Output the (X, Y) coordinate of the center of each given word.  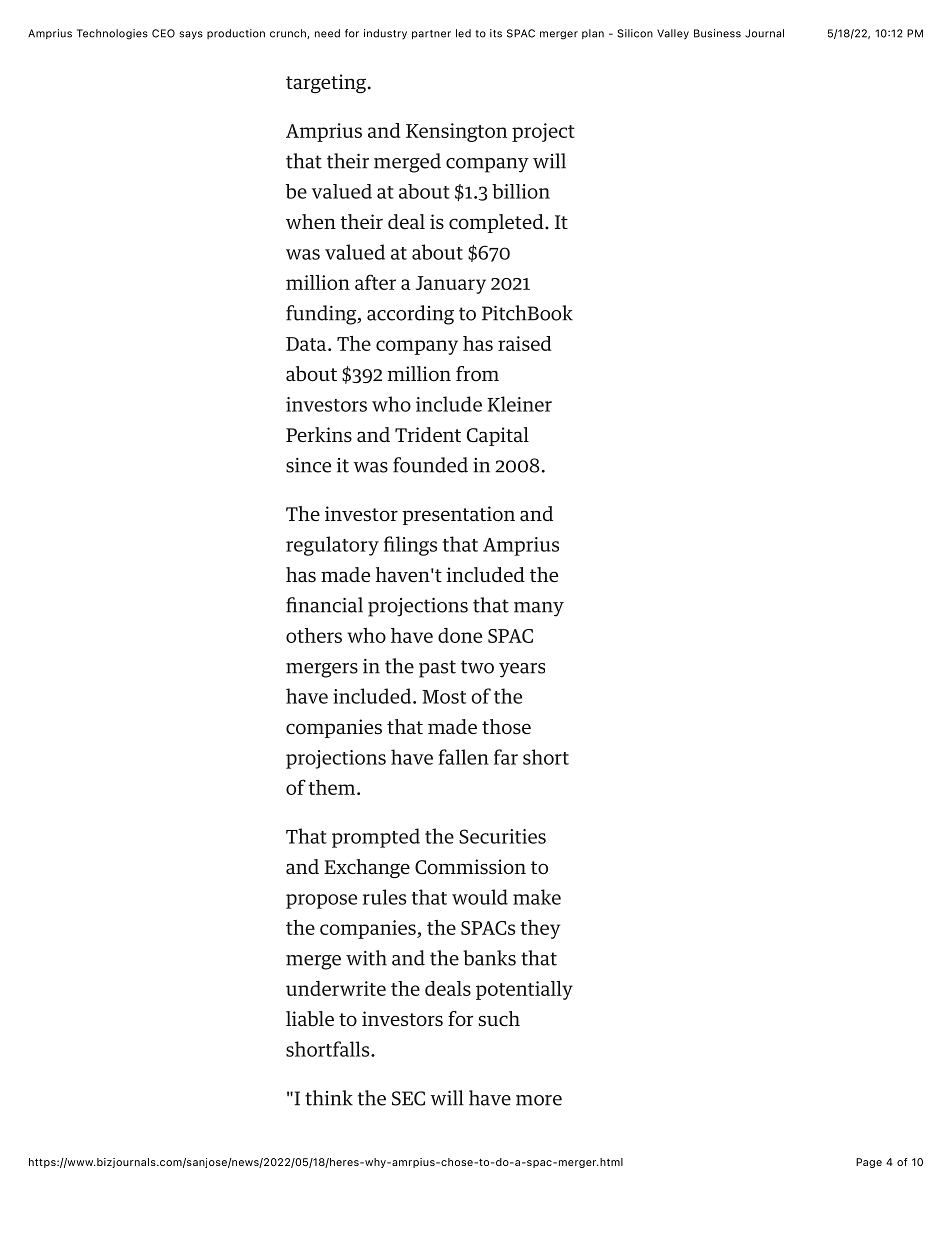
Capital (498, 436)
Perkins (319, 435)
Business (717, 33)
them (333, 787)
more (539, 1100)
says (191, 35)
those (506, 727)
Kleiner (519, 404)
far (506, 757)
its (496, 33)
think (329, 1098)
